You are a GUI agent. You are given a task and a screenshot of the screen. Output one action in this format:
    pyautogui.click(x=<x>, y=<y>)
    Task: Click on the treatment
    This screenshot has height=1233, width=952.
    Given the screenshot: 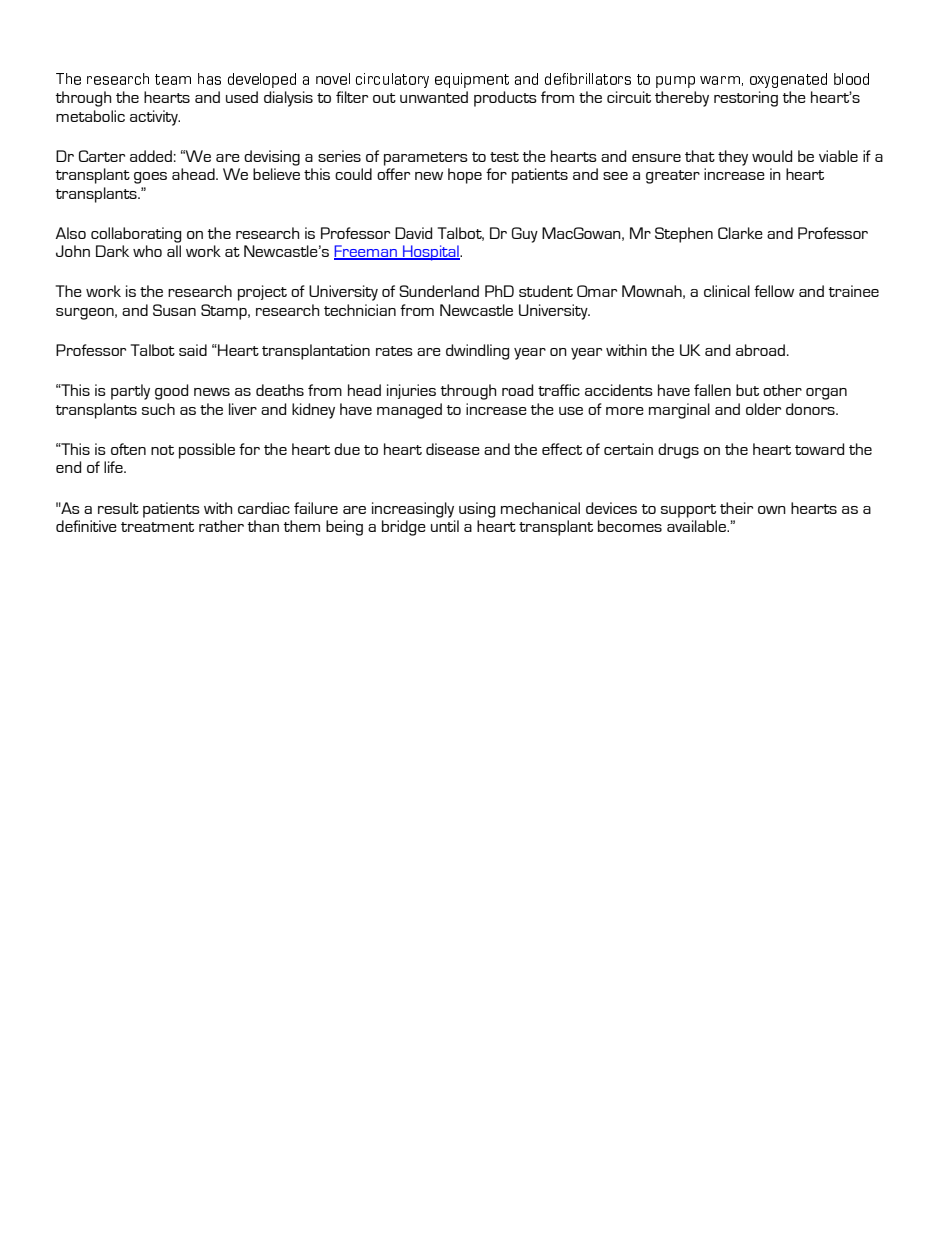 What is the action you would take?
    pyautogui.click(x=157, y=527)
